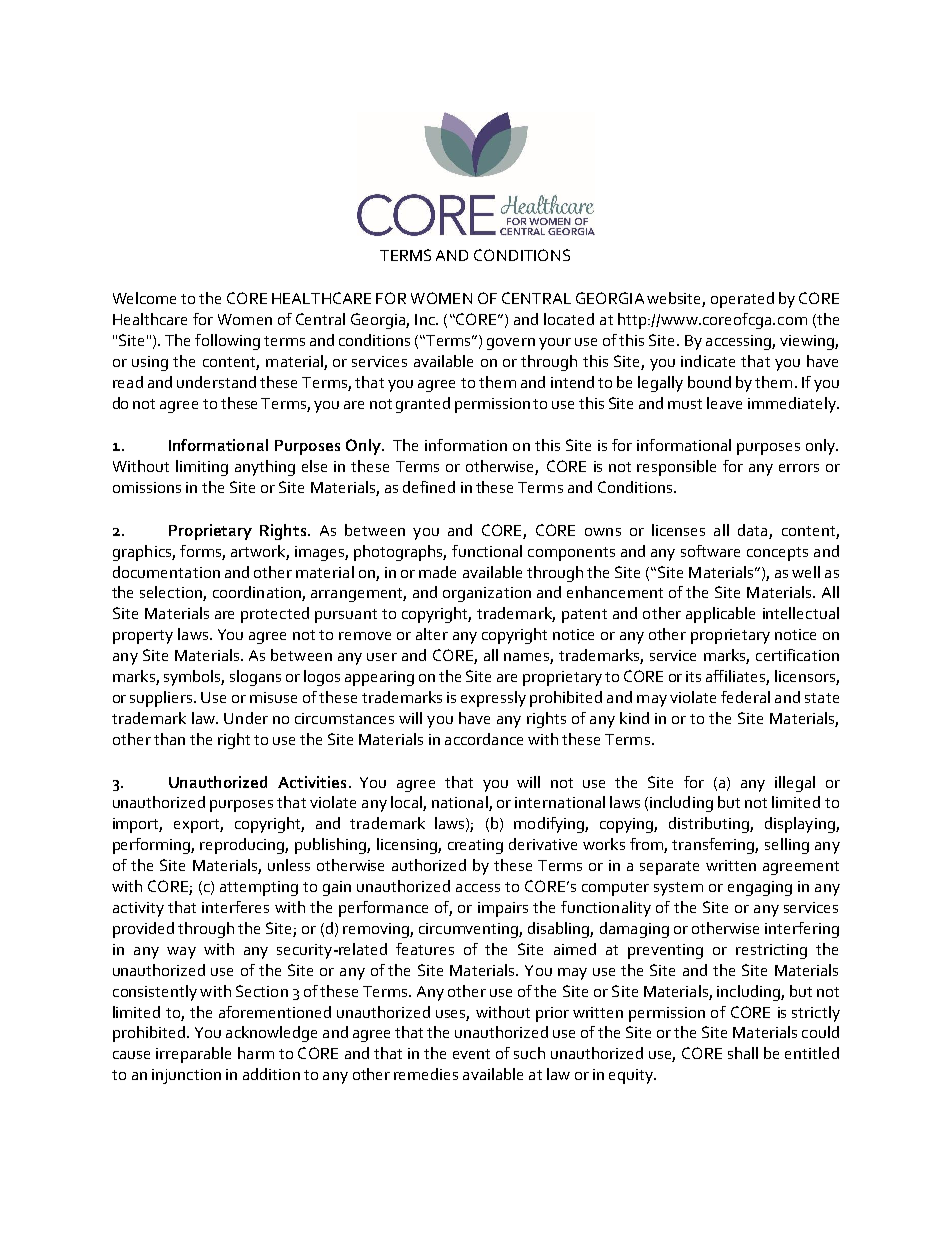 The width and height of the document is (952, 1233). What do you see at coordinates (227, 342) in the document?
I see `following` at bounding box center [227, 342].
